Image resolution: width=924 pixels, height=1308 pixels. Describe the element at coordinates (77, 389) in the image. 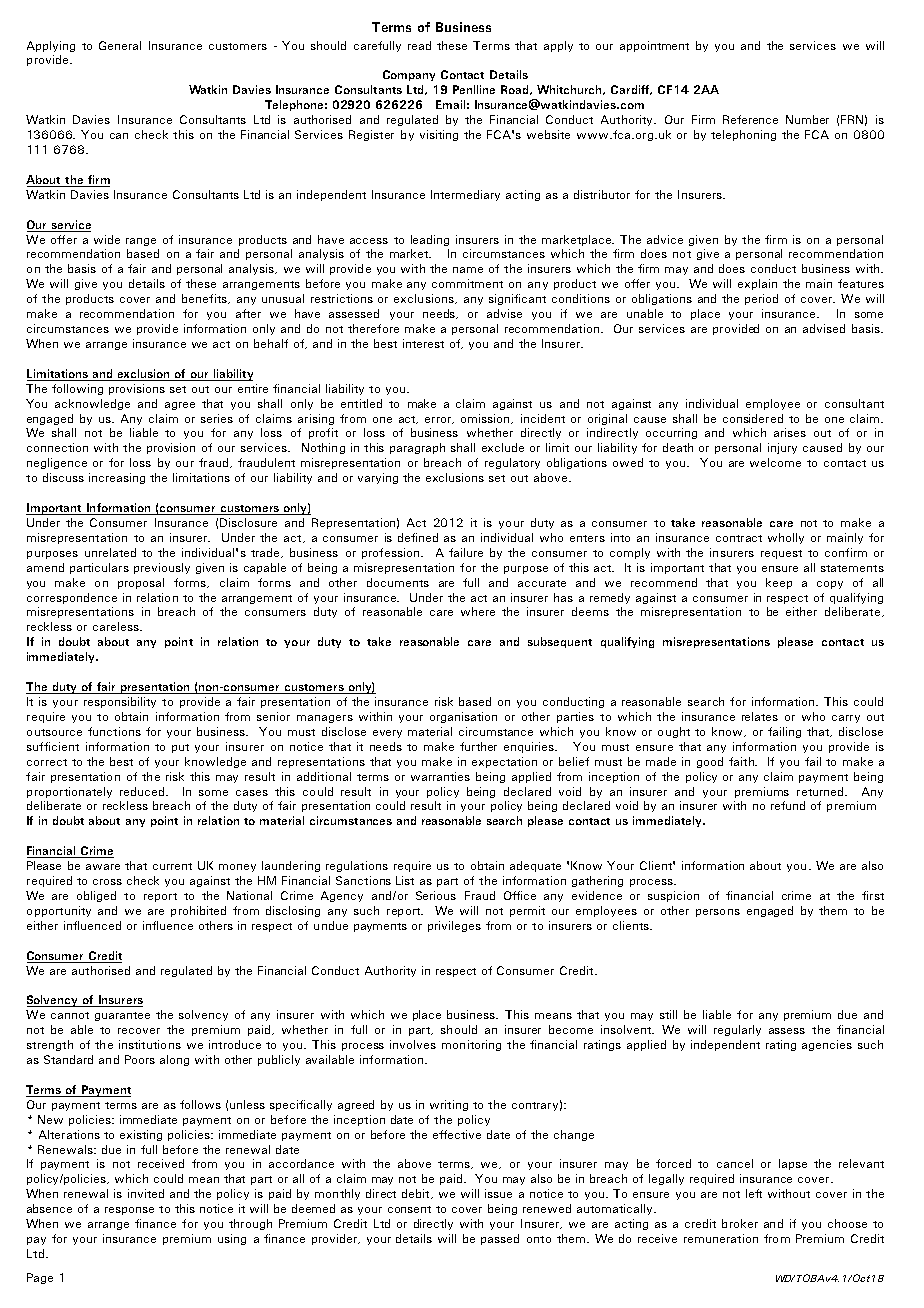

I see `following` at that location.
